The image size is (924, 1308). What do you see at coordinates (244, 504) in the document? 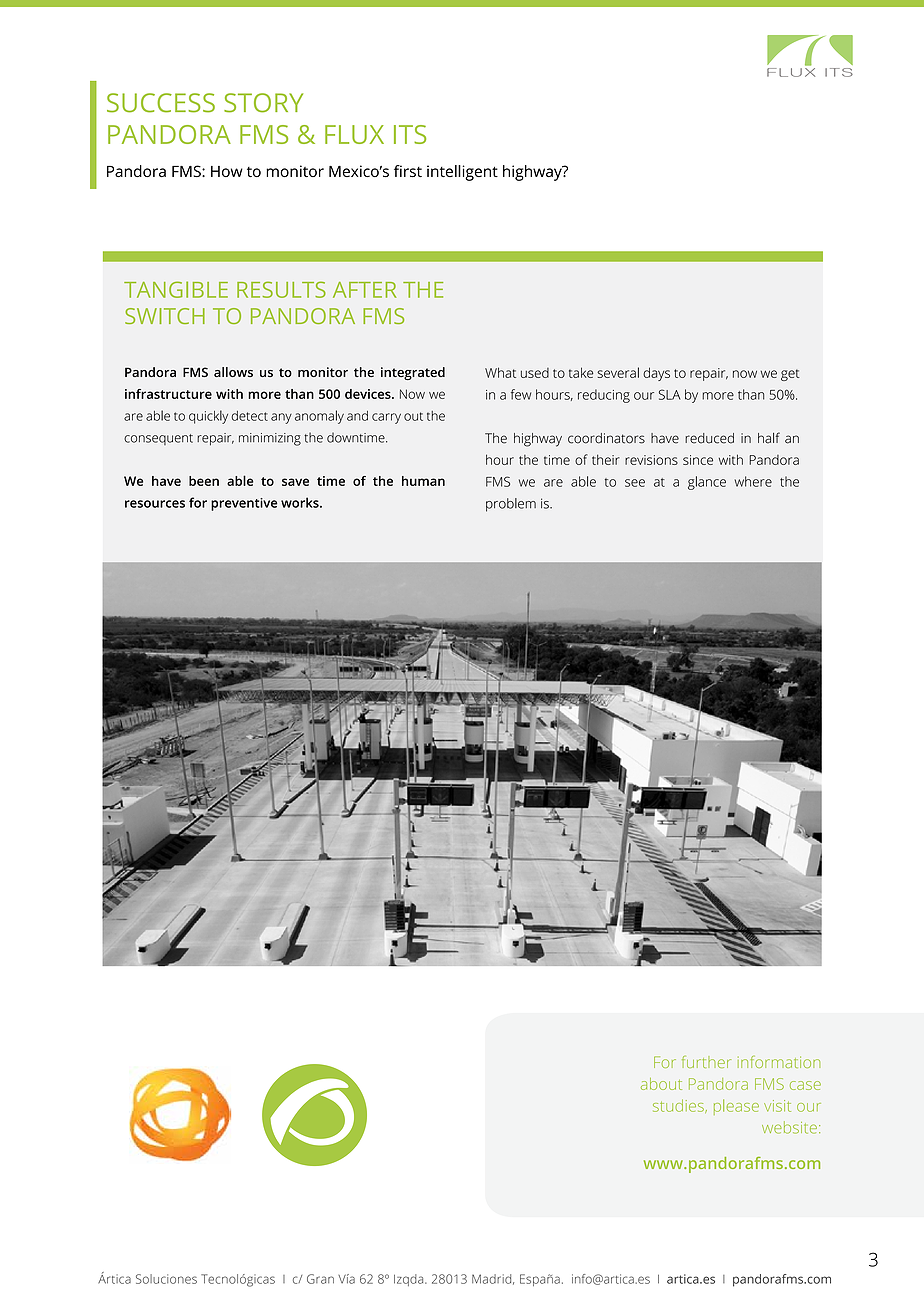
I see `preventive` at bounding box center [244, 504].
